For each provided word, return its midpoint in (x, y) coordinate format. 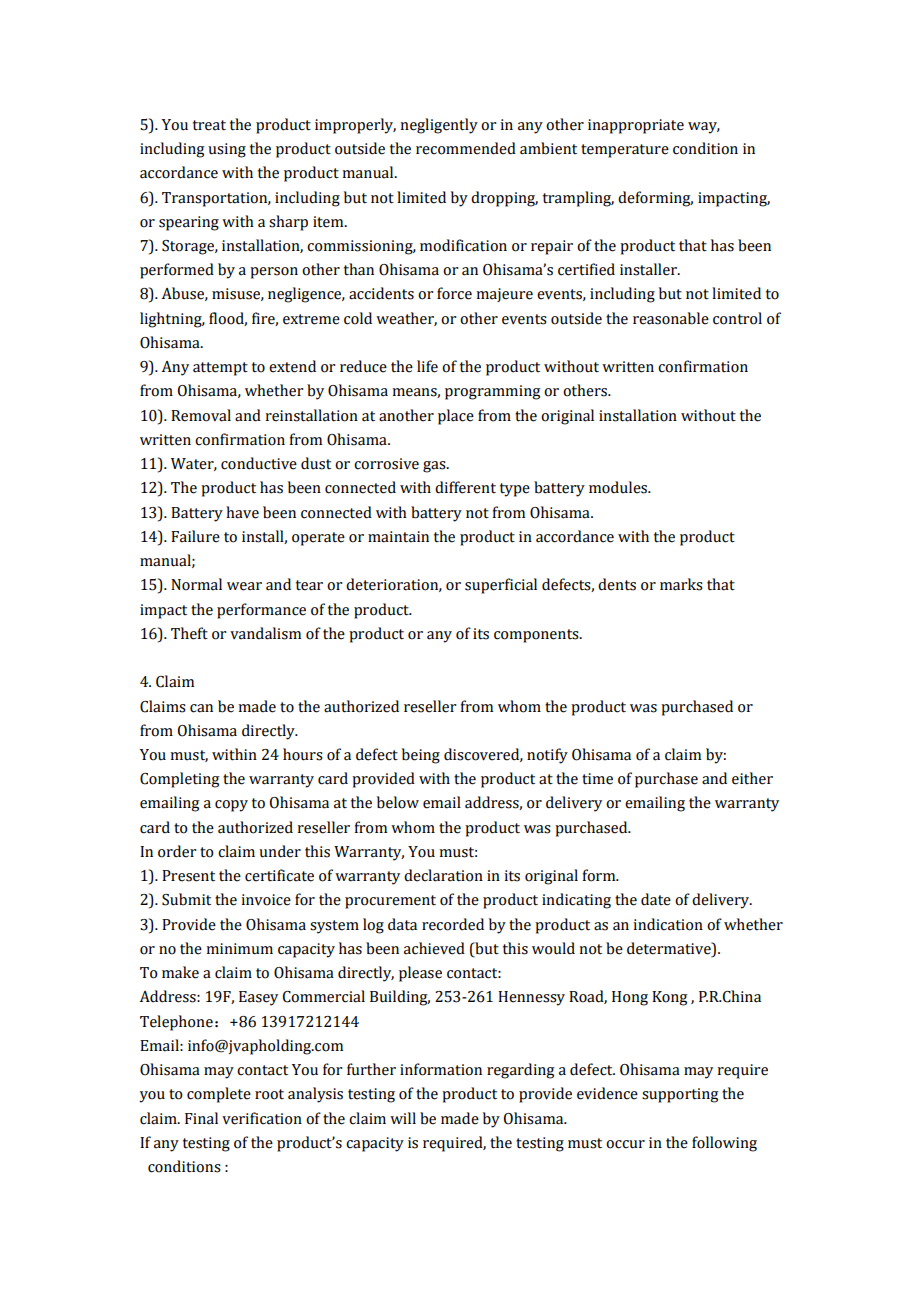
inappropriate (636, 126)
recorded (453, 924)
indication (668, 924)
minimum (239, 949)
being (421, 756)
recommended (466, 148)
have (242, 512)
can (201, 708)
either (752, 778)
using (227, 150)
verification (262, 1118)
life (427, 366)
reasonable (671, 318)
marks (681, 584)
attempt (220, 369)
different (465, 487)
